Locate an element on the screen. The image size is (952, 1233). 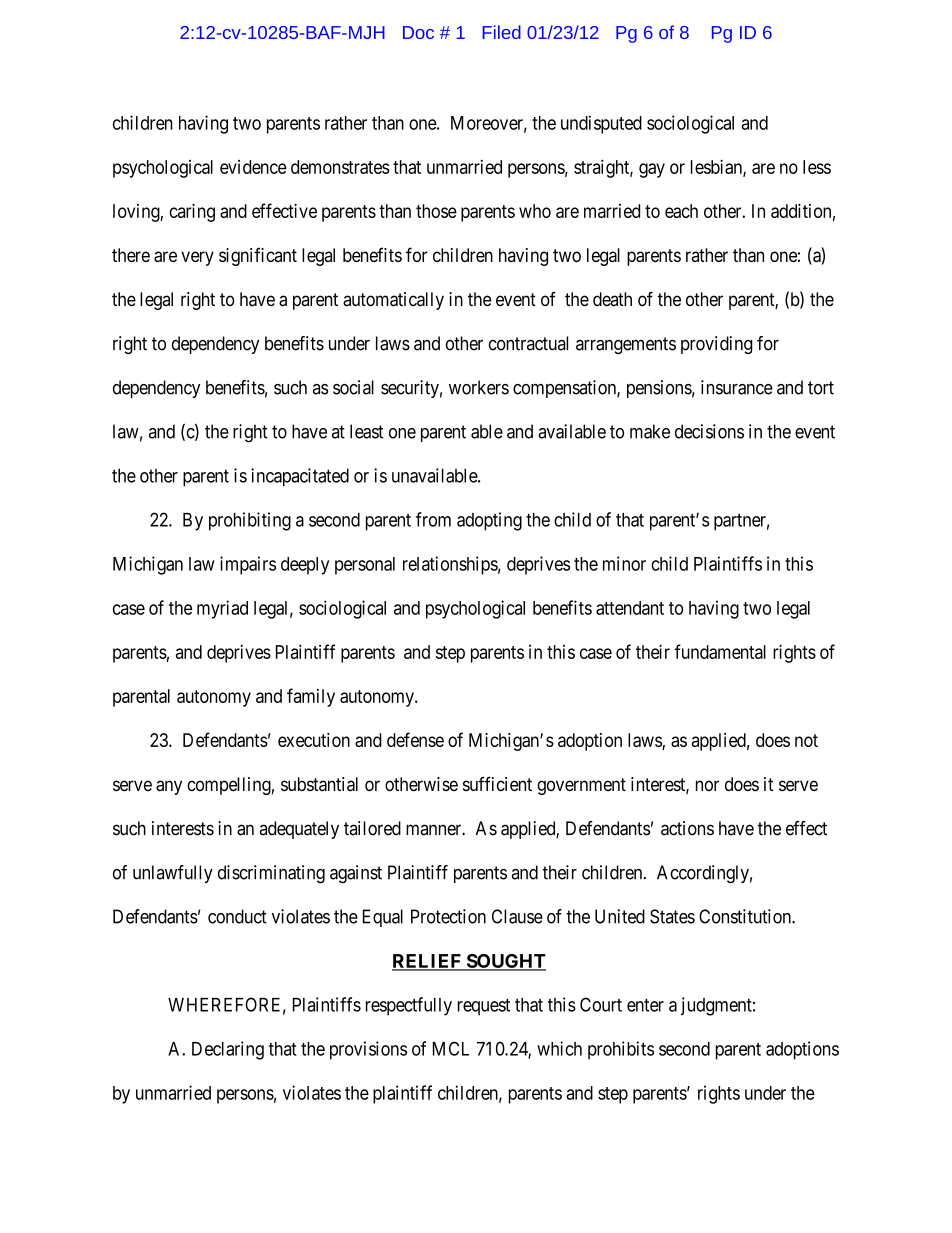
evidence is located at coordinates (253, 167).
